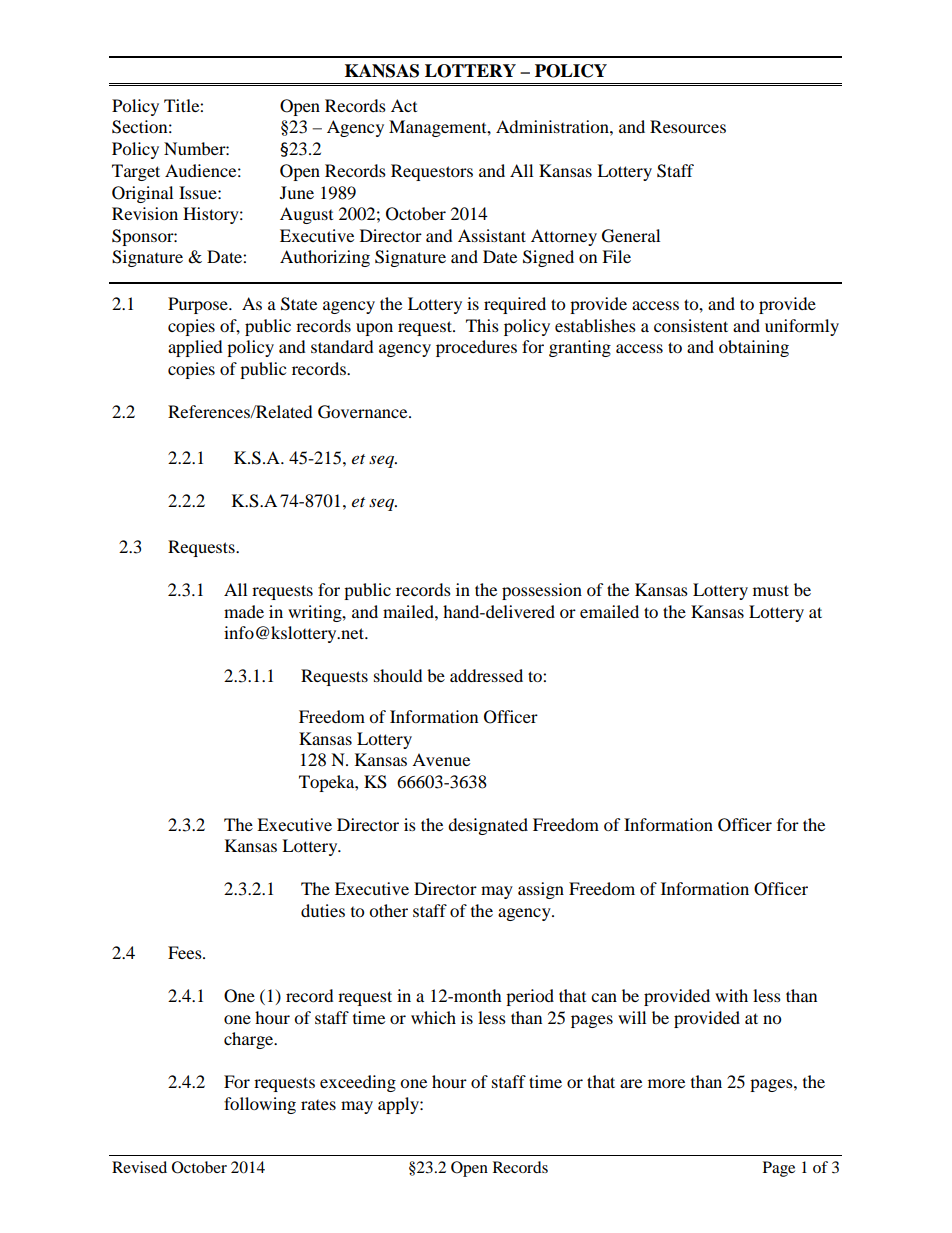 This screenshot has width=952, height=1233. I want to click on obtaining, so click(754, 348).
